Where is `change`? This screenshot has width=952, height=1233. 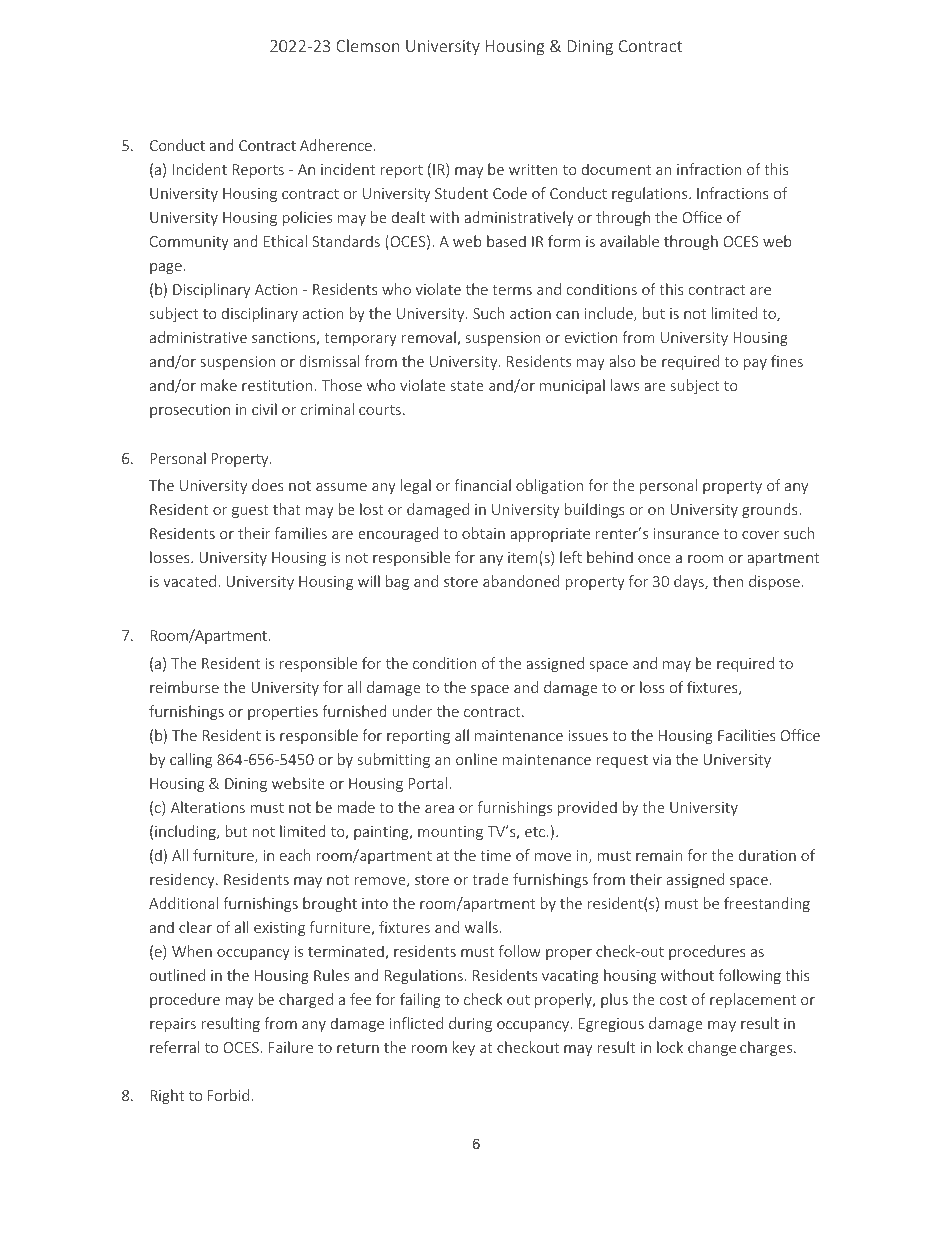 change is located at coordinates (712, 1048).
